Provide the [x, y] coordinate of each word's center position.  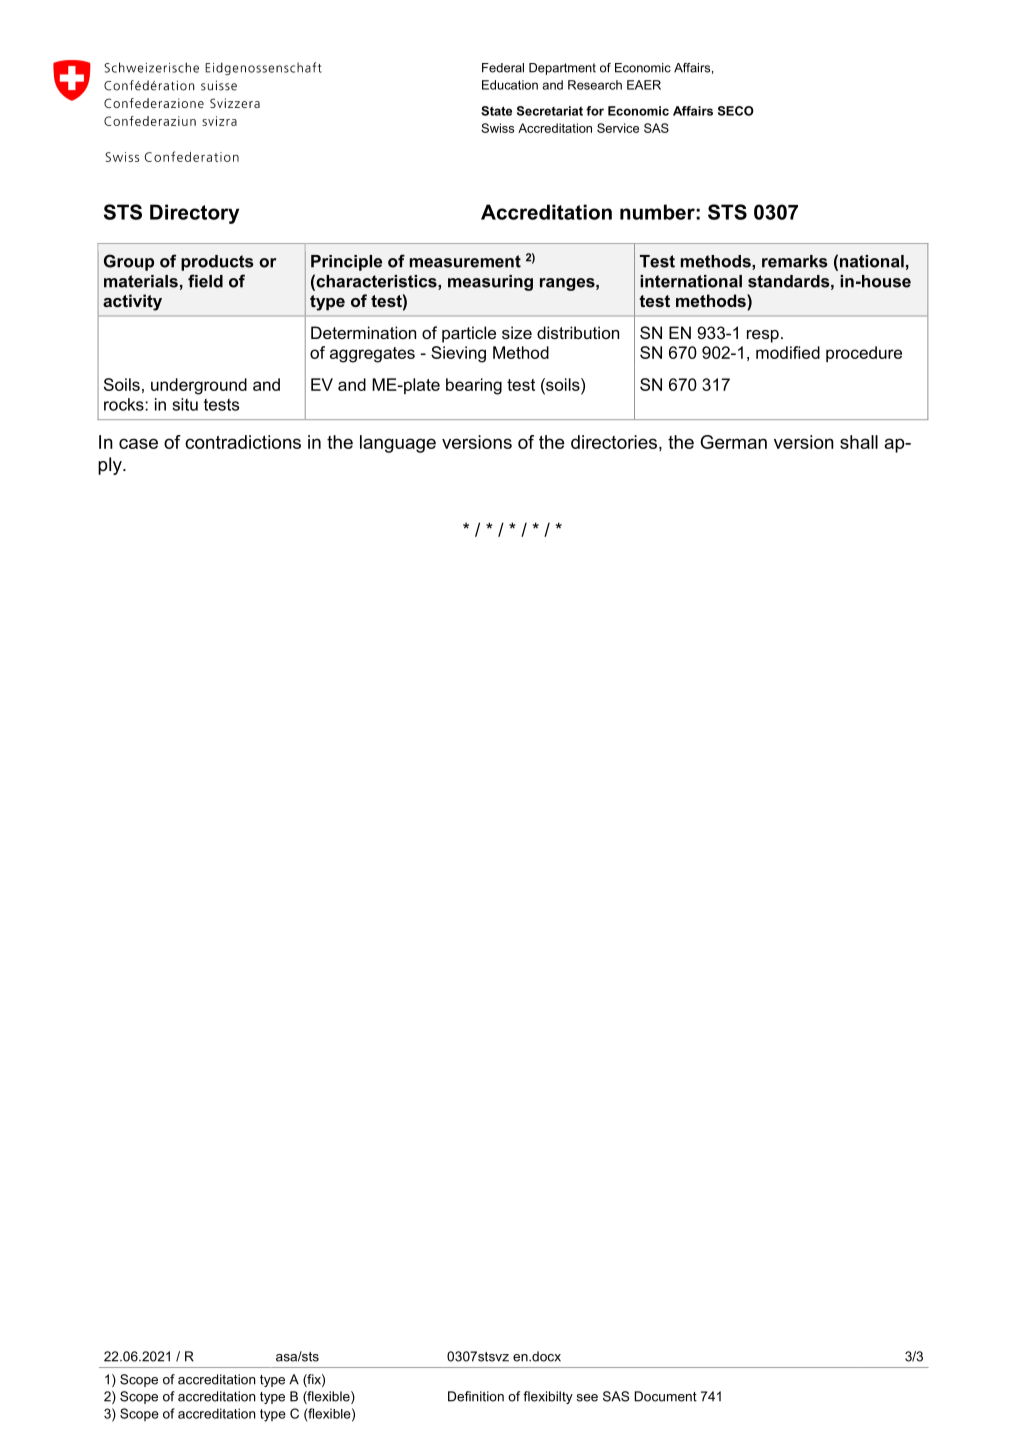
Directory [194, 214]
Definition [476, 1396]
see [587, 1398]
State [496, 111]
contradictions [243, 442]
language [398, 444]
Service [618, 128]
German [733, 442]
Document [666, 1396]
